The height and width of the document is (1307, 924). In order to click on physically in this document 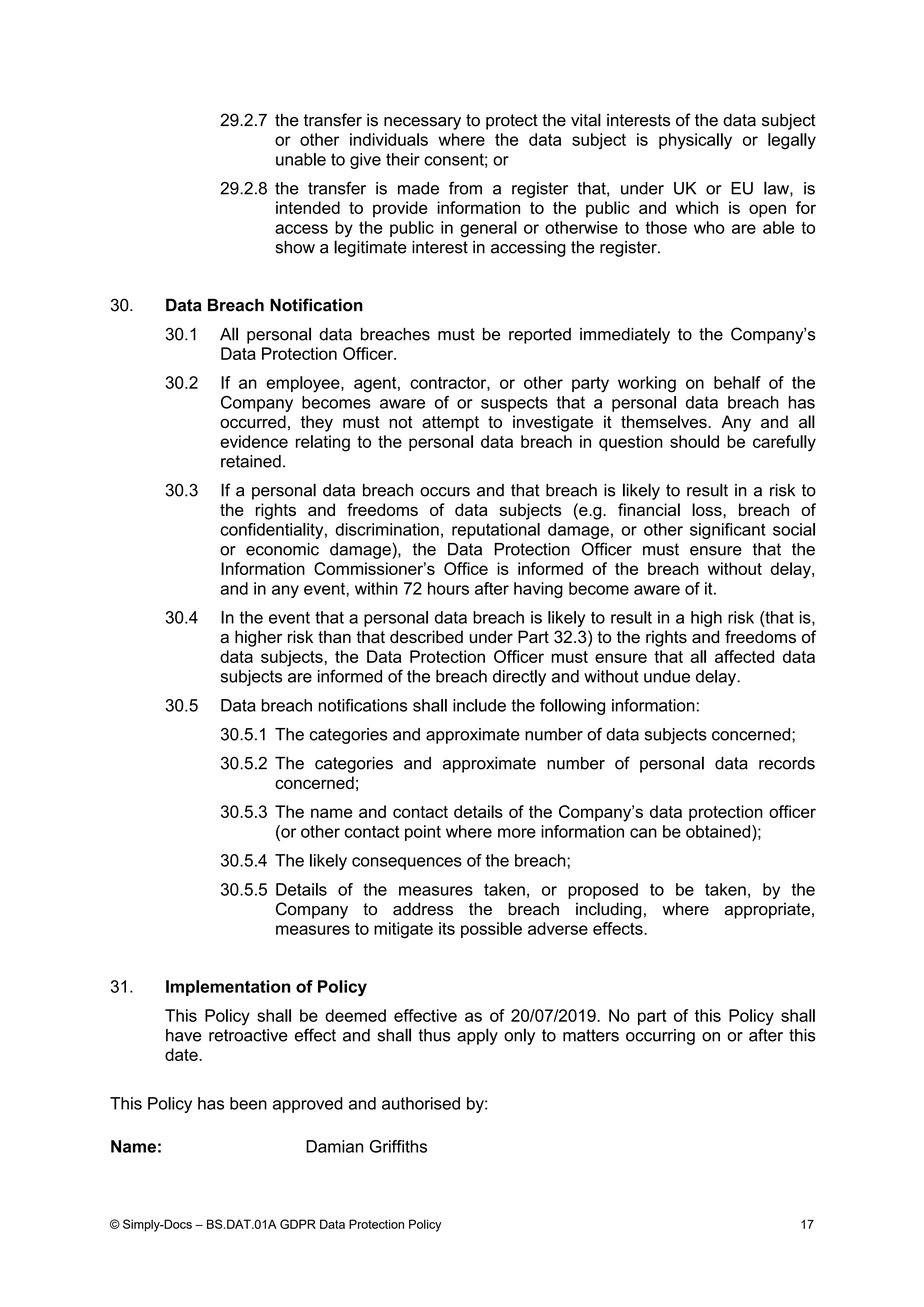, I will do `click(695, 141)`.
